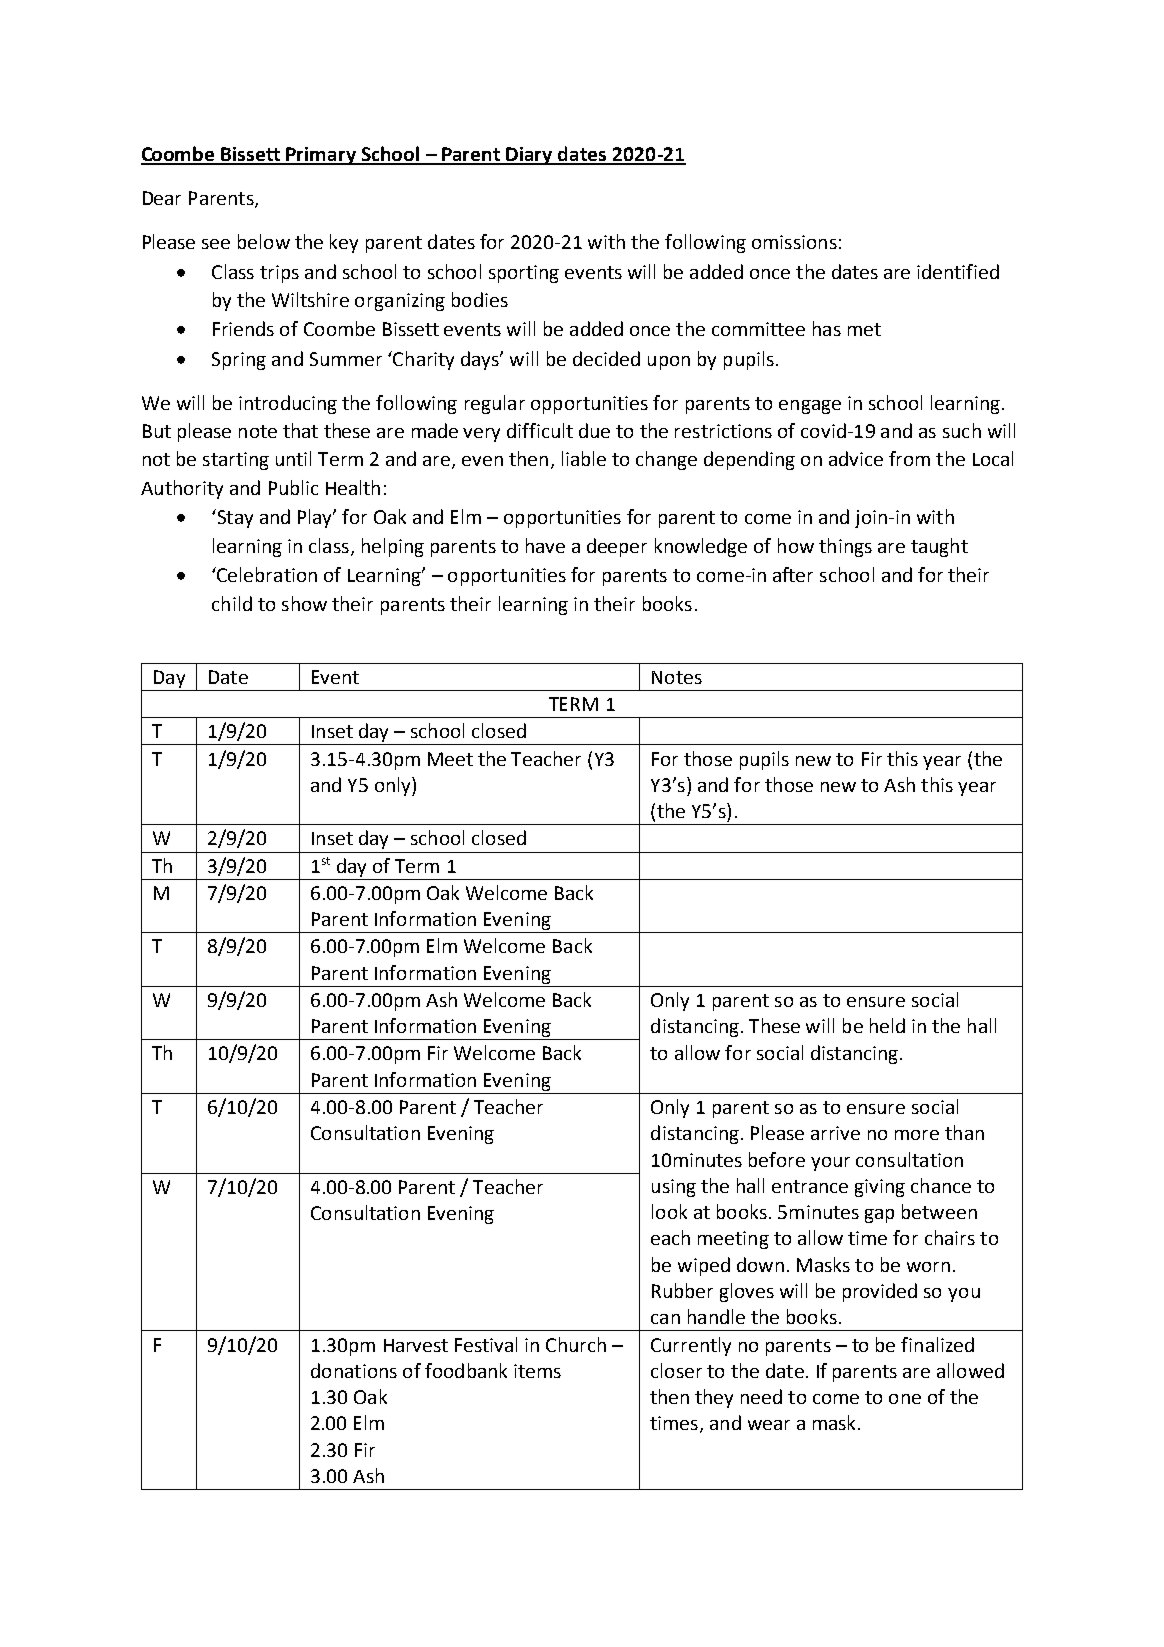 The width and height of the image is (1164, 1647). I want to click on one, so click(905, 1399).
